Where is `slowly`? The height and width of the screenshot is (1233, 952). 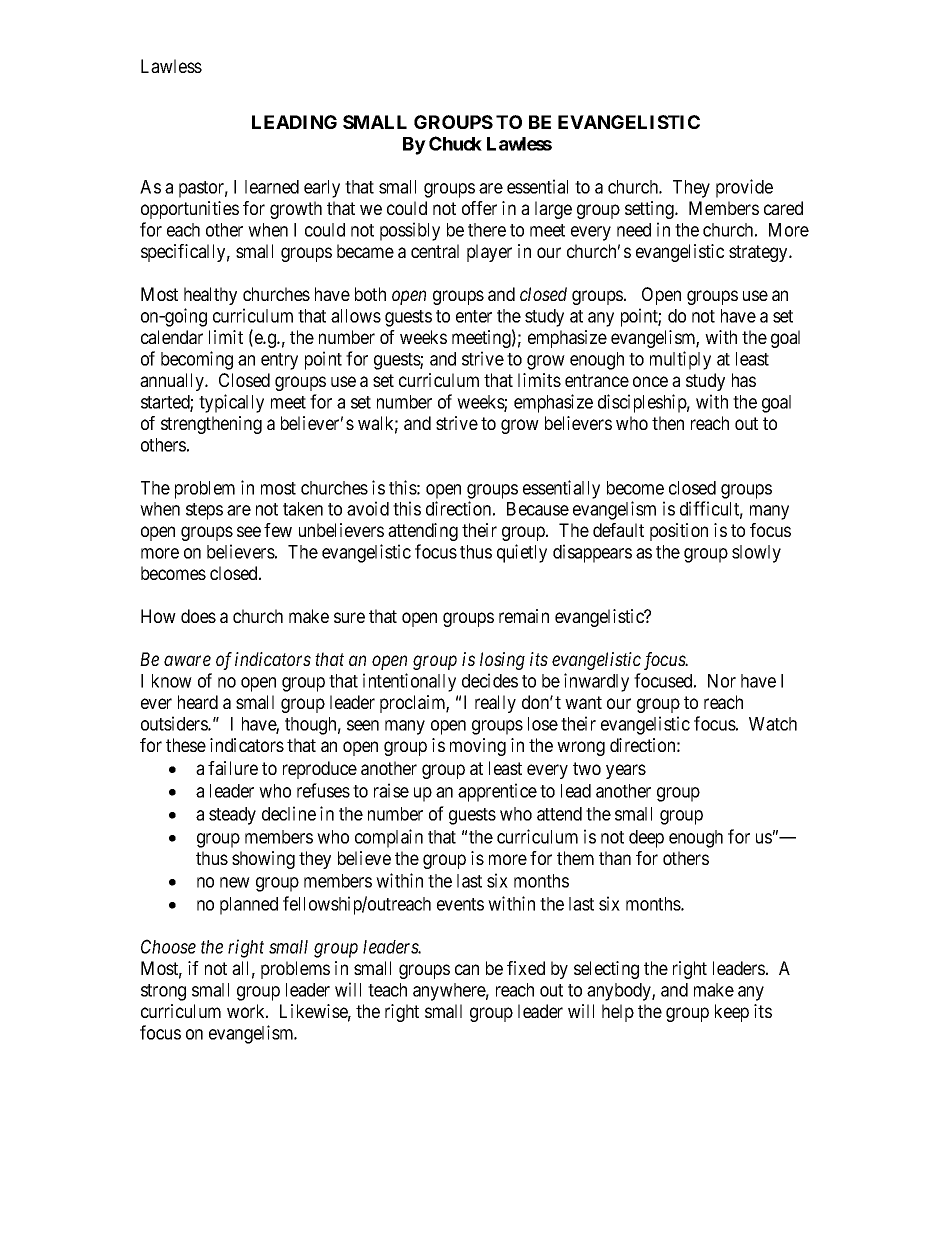 slowly is located at coordinates (756, 554).
